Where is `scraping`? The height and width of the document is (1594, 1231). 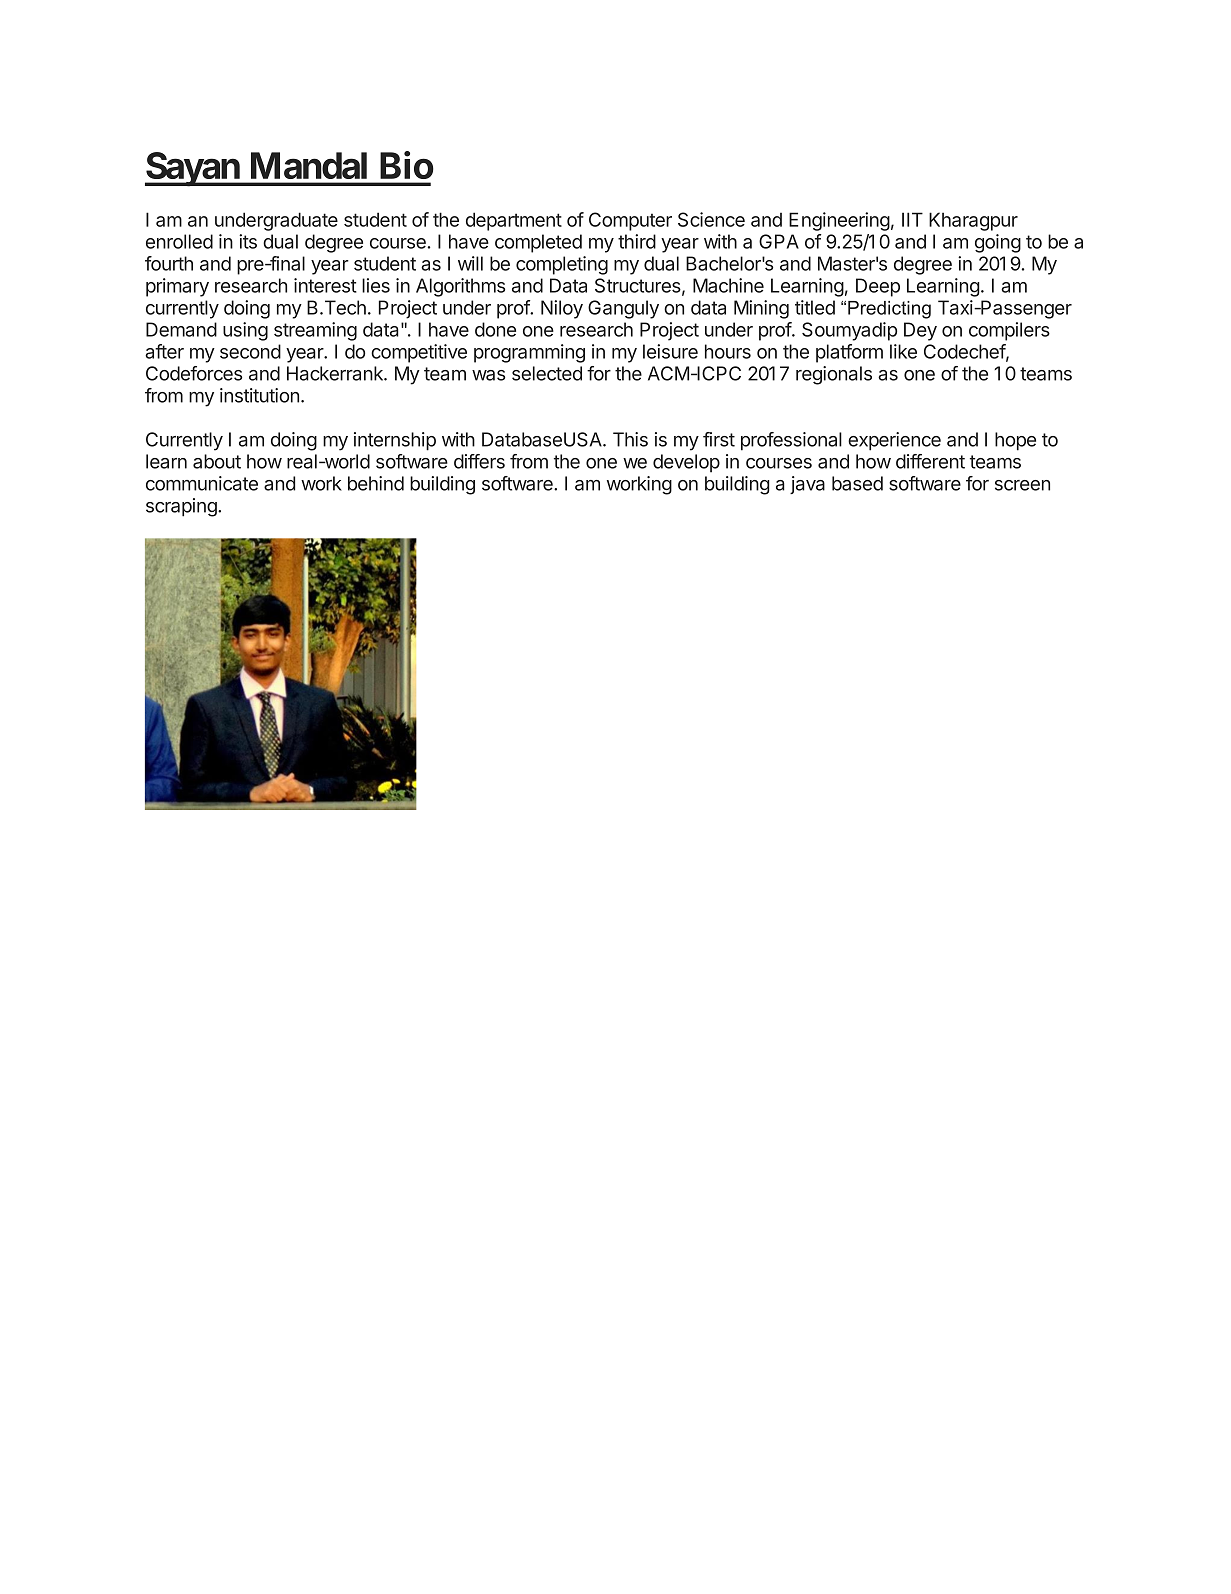 scraping is located at coordinates (182, 507).
